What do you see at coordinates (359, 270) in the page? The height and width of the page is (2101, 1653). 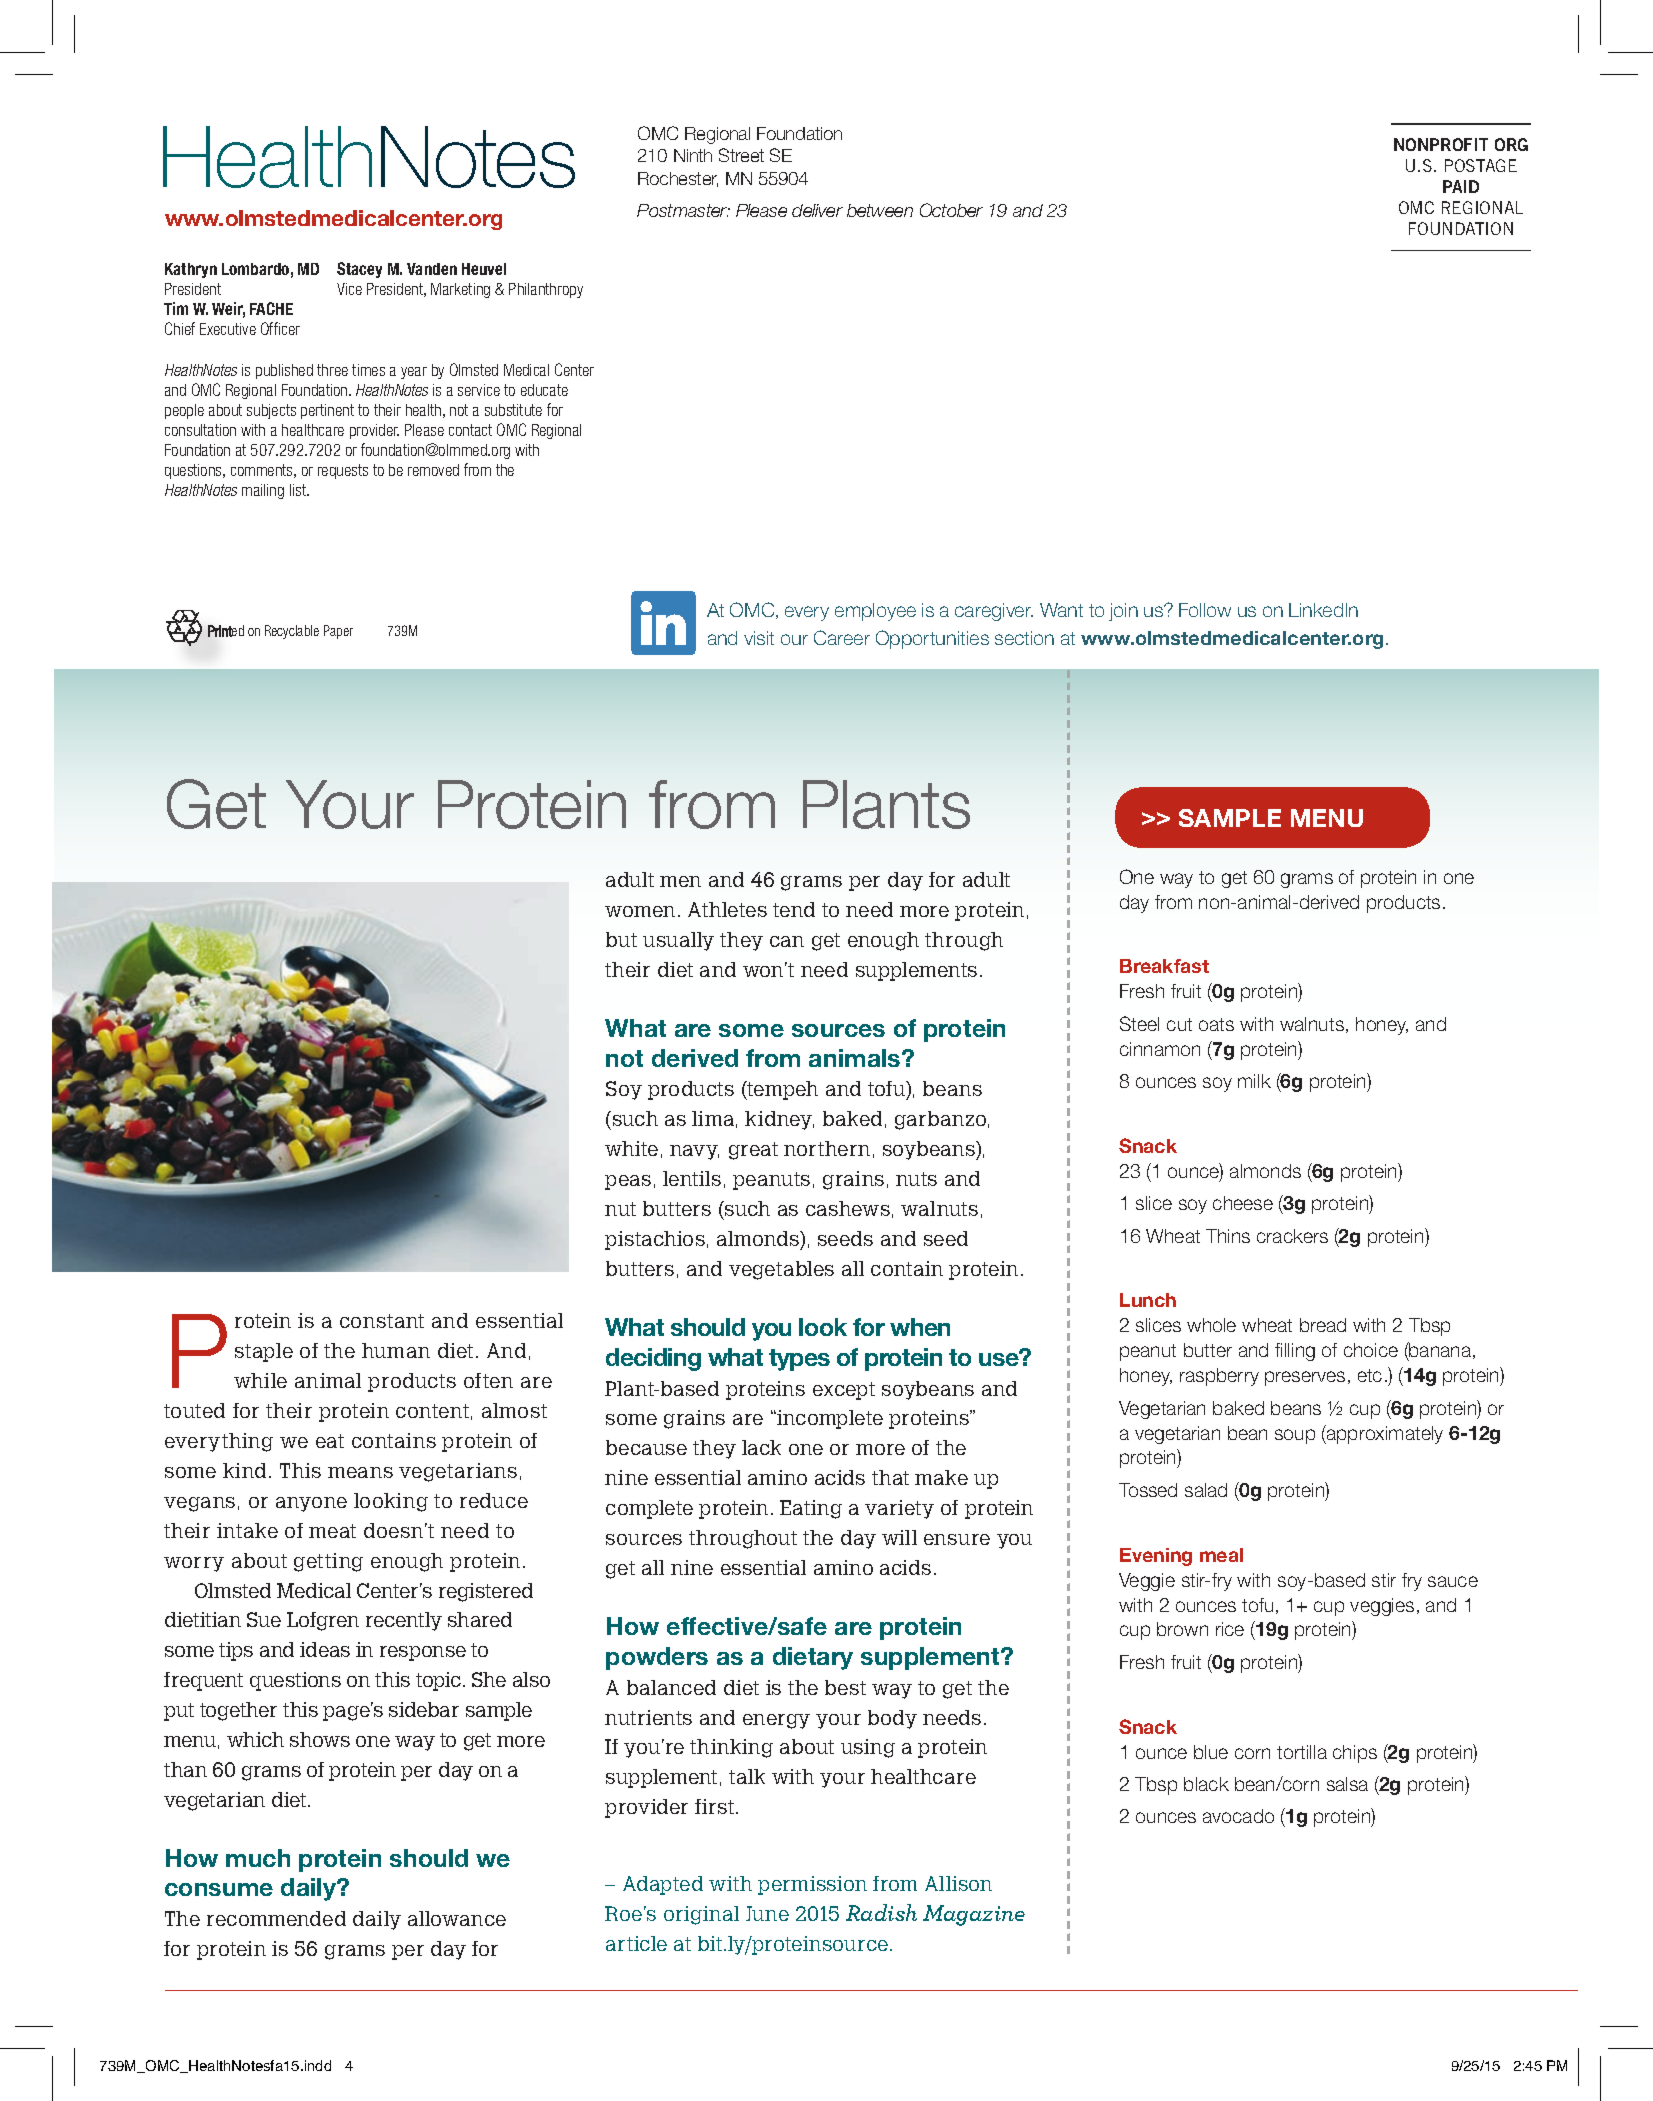 I see `Stacey` at bounding box center [359, 270].
